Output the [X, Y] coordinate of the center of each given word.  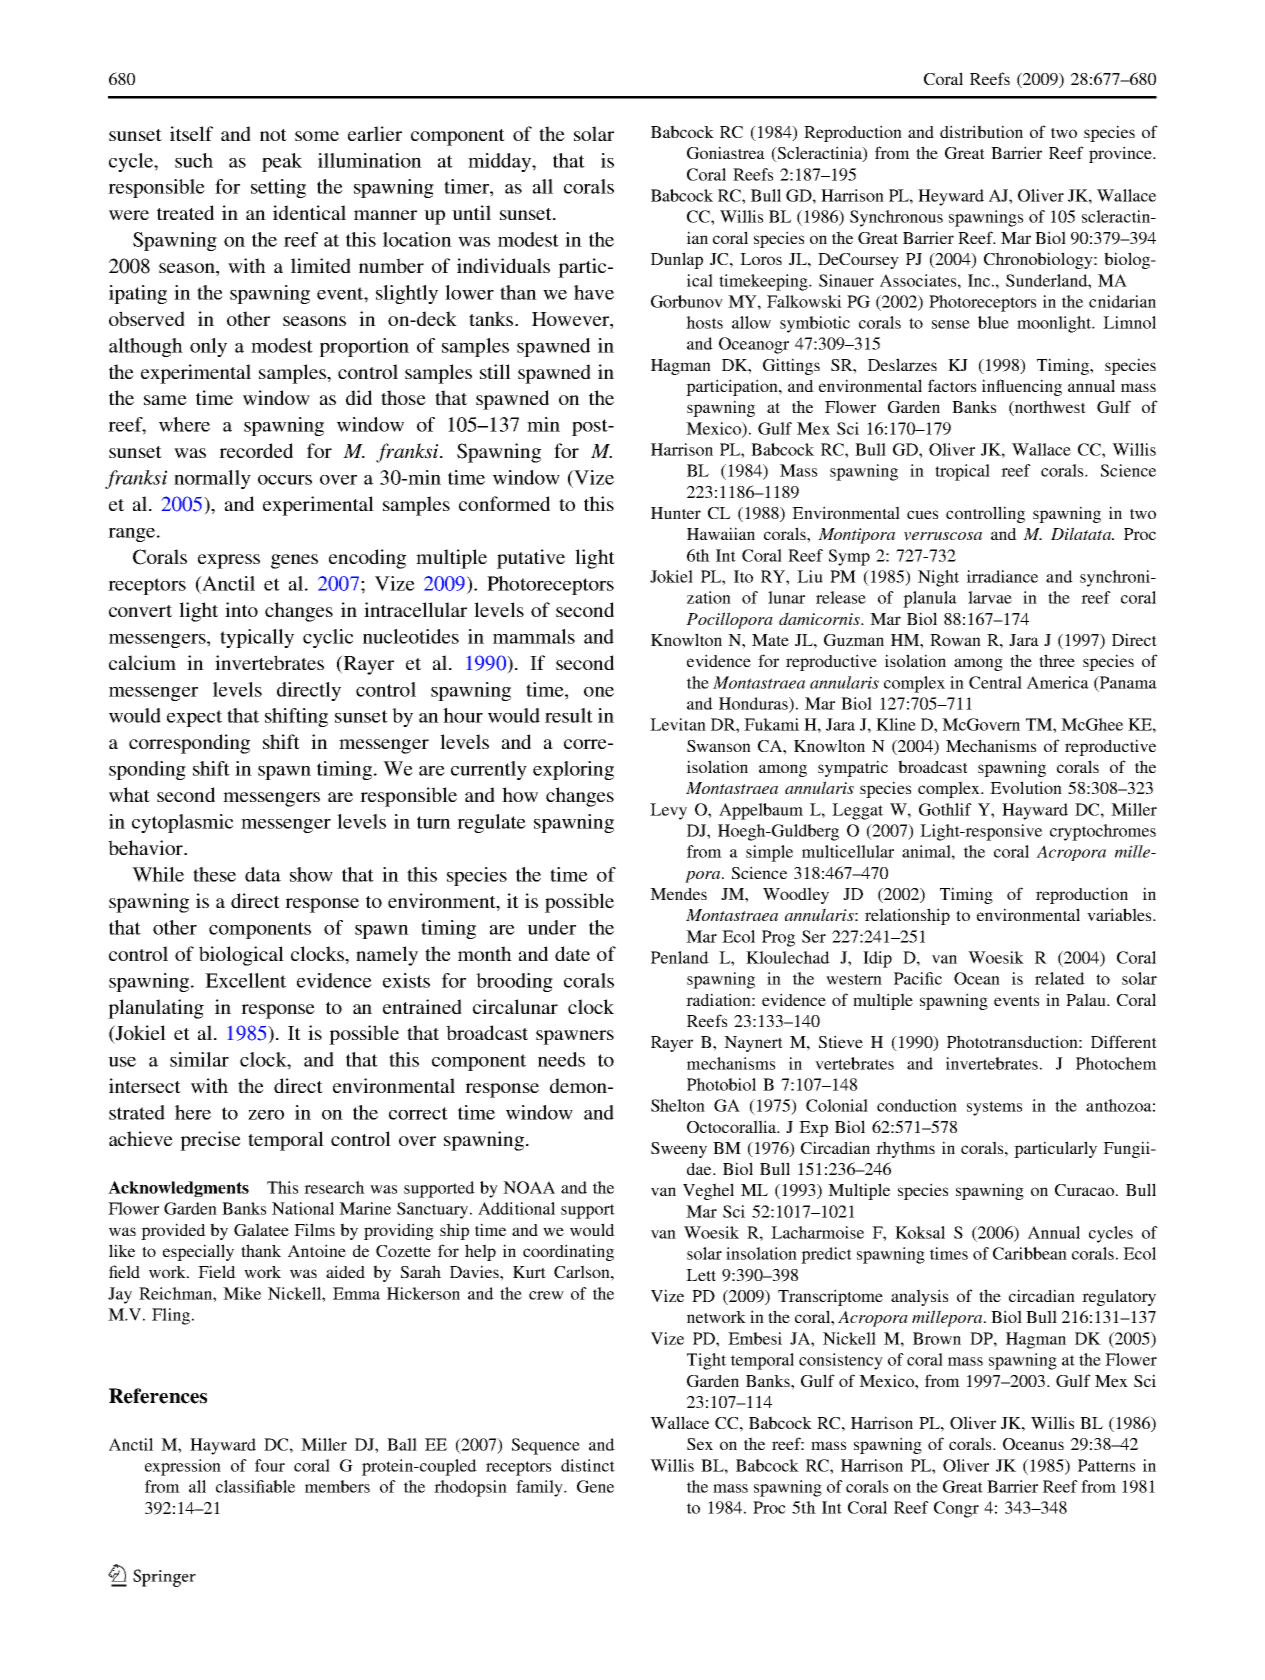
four [270, 1465]
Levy [668, 811]
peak [282, 162]
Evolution [1026, 787]
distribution [981, 131]
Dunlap [677, 260]
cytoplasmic [182, 823]
